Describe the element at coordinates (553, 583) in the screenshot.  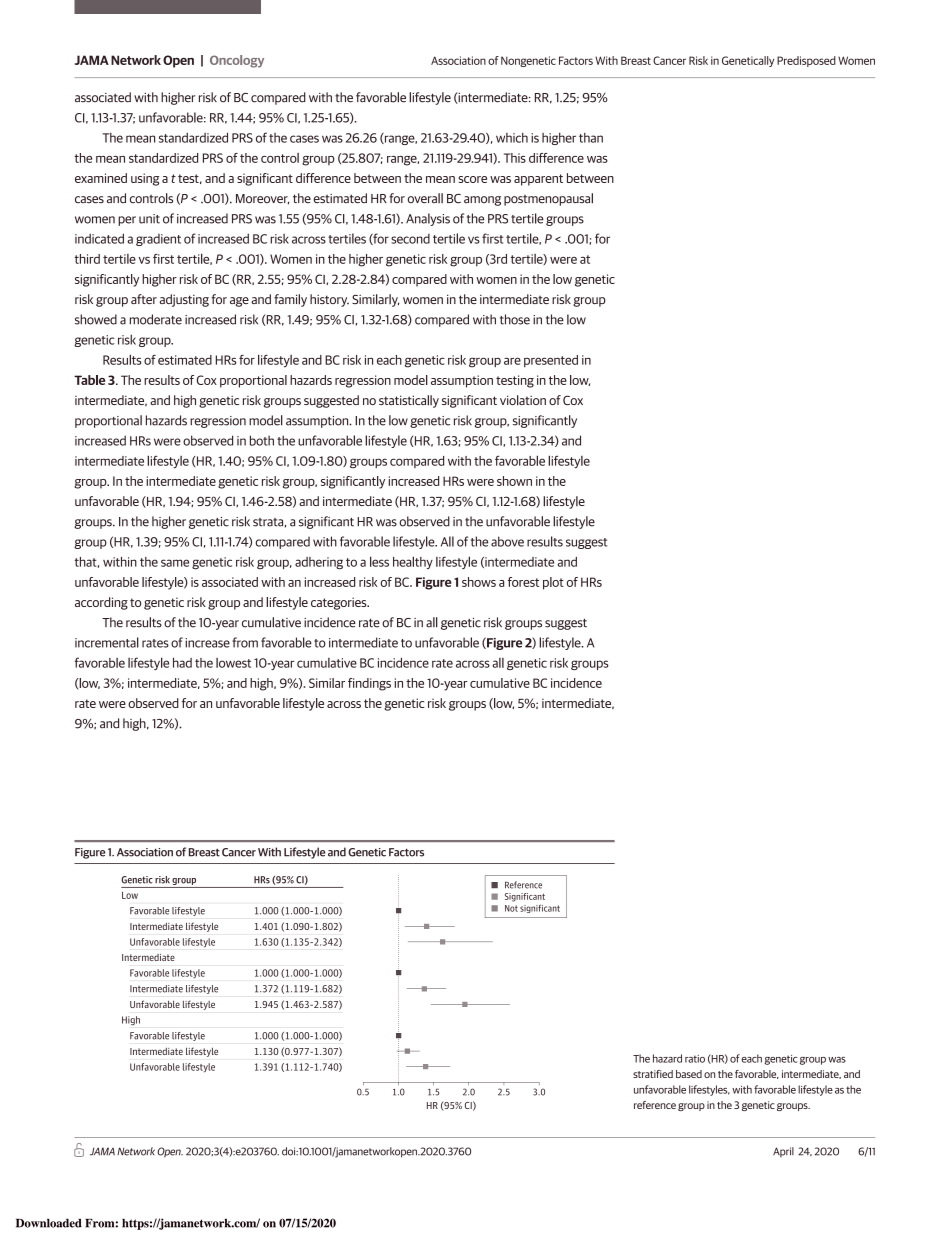
I see `plot` at that location.
